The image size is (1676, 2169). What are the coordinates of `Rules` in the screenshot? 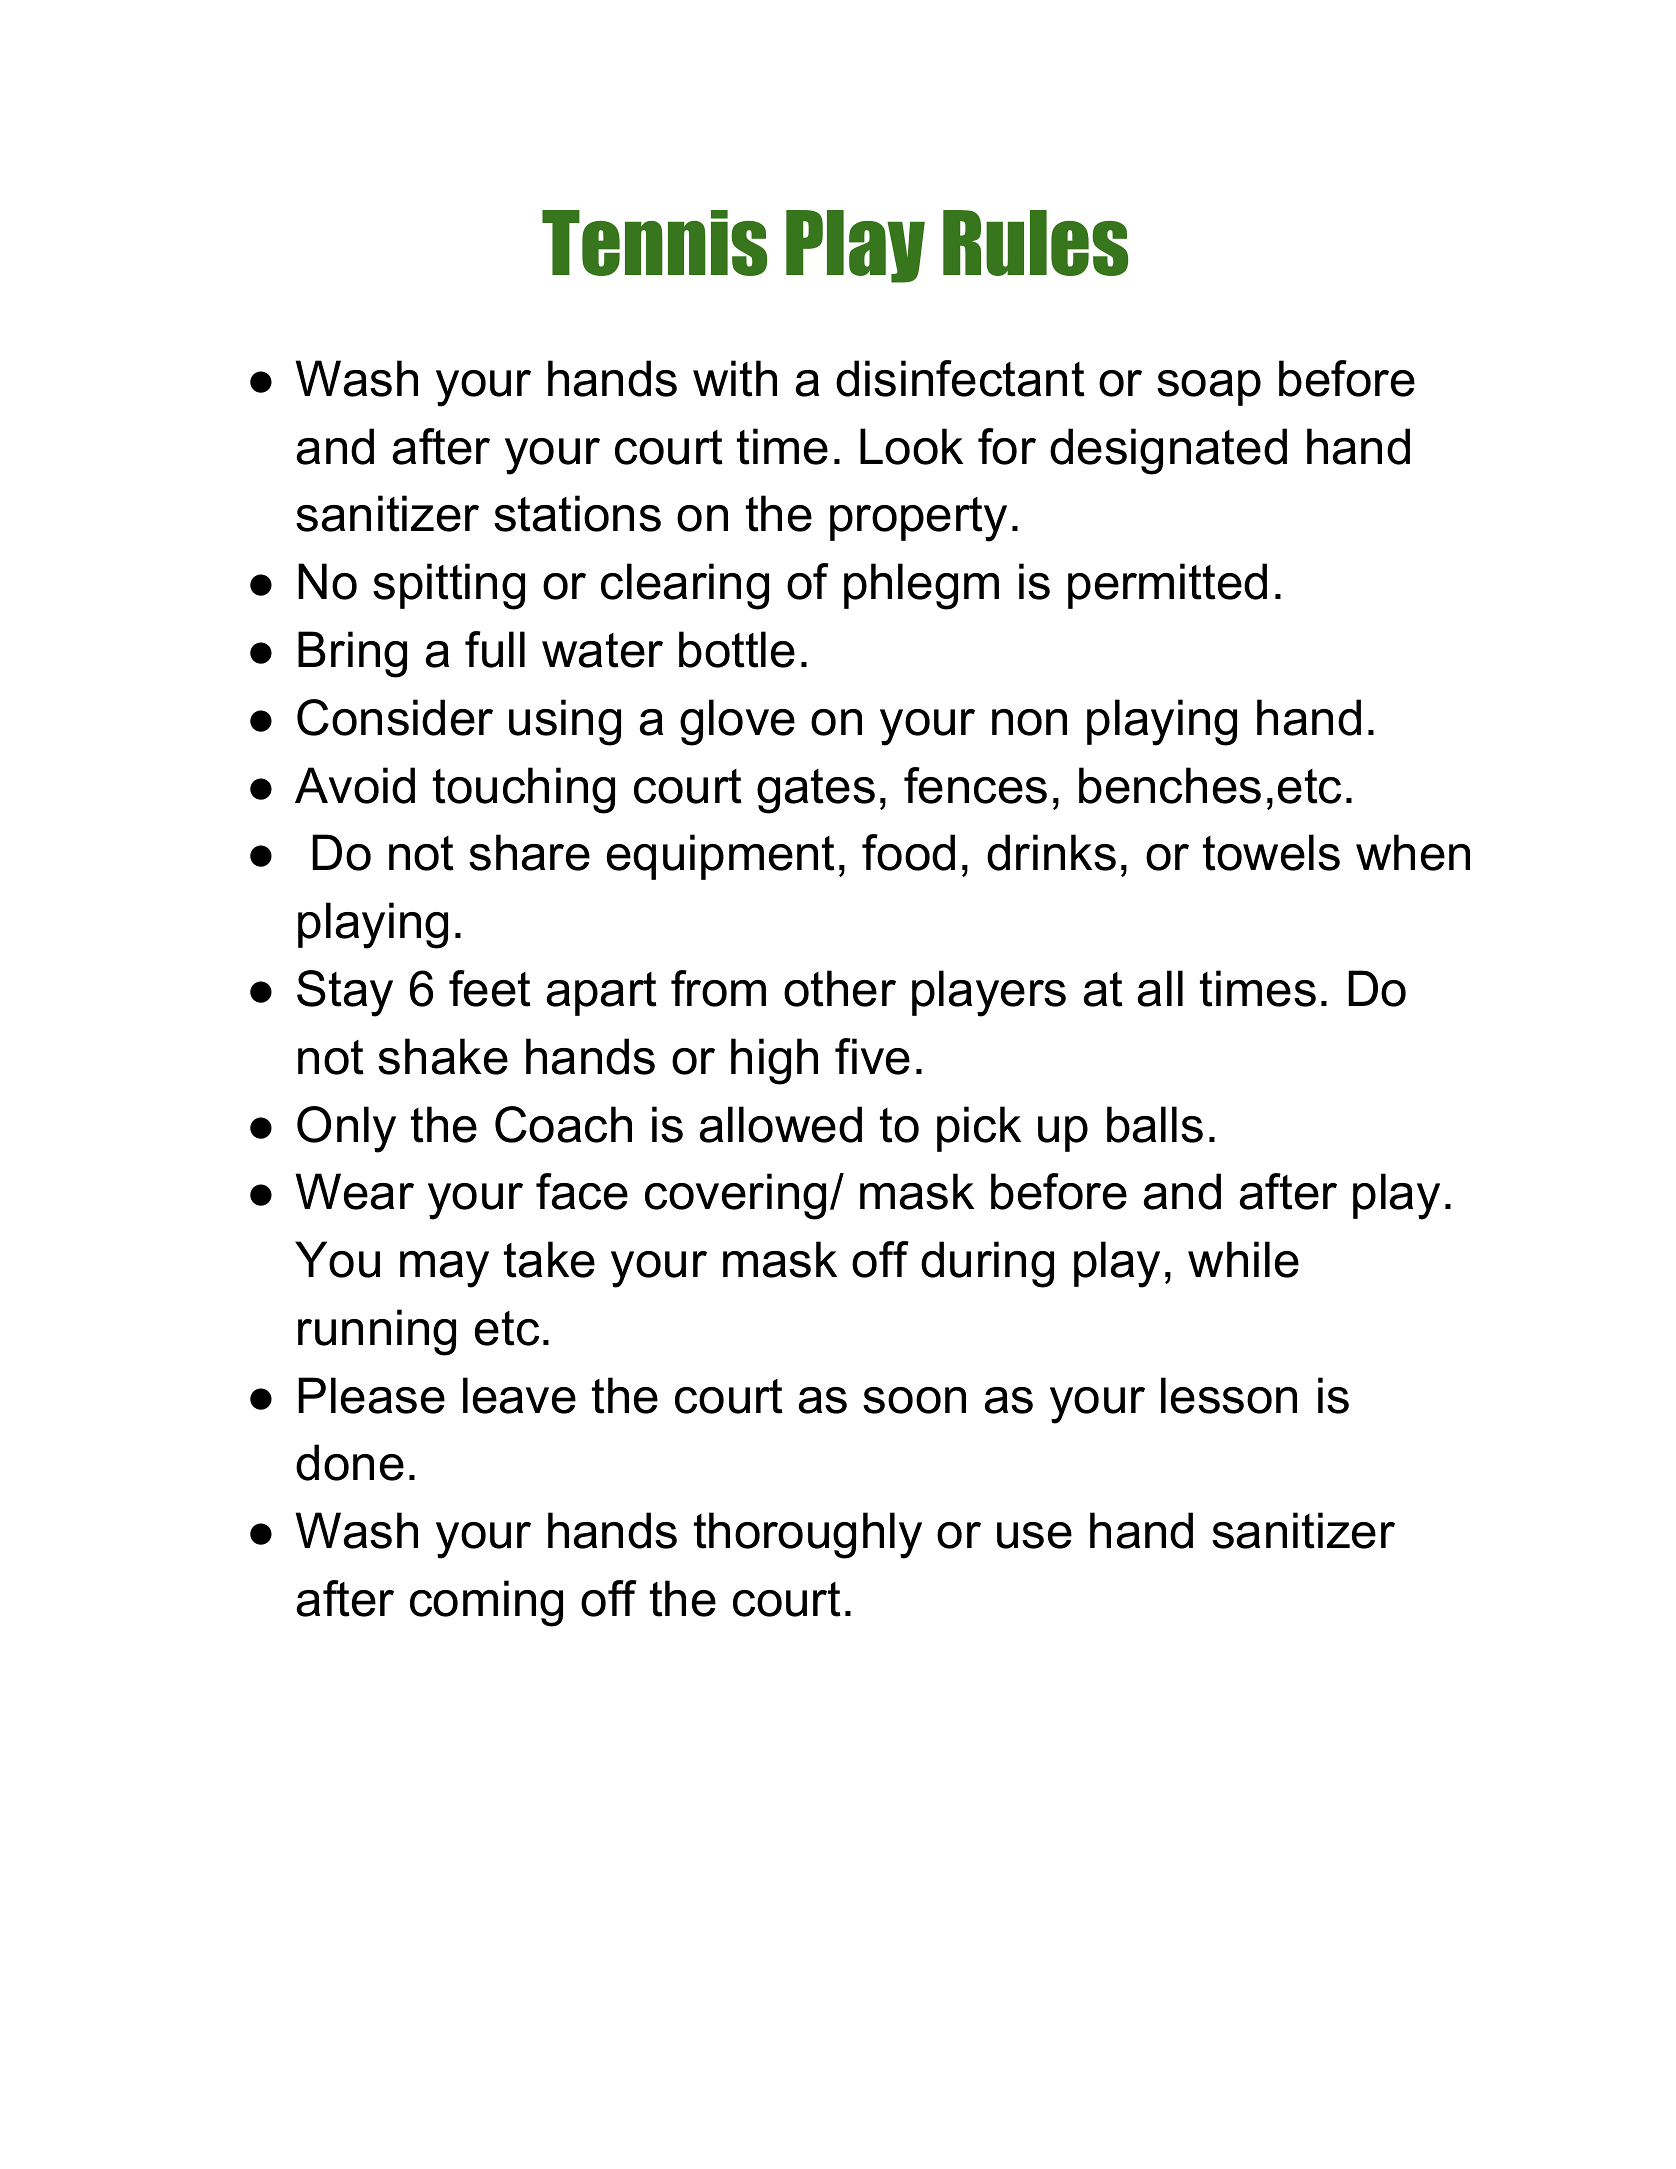 It's located at (1035, 243).
